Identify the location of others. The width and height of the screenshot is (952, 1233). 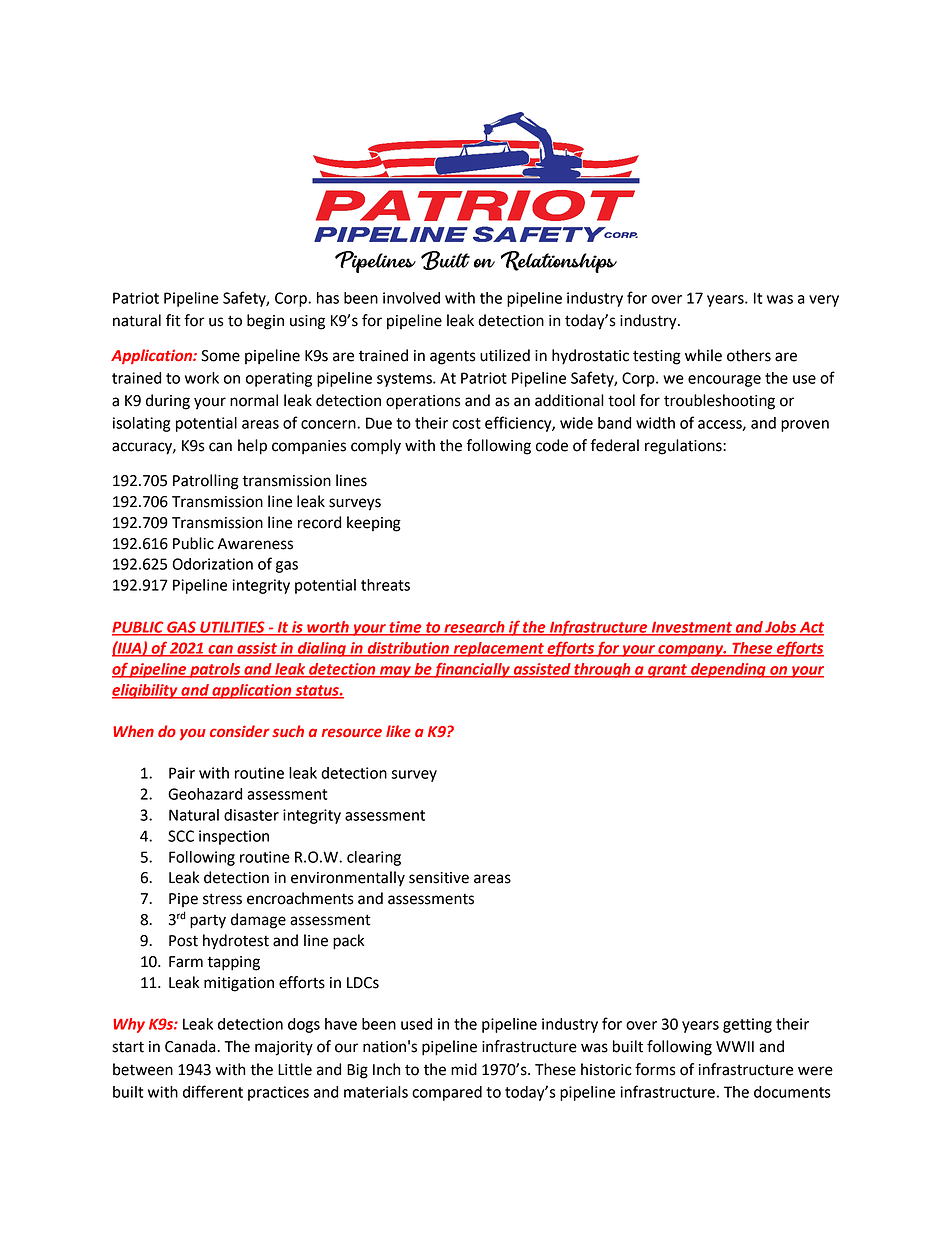
(749, 355).
